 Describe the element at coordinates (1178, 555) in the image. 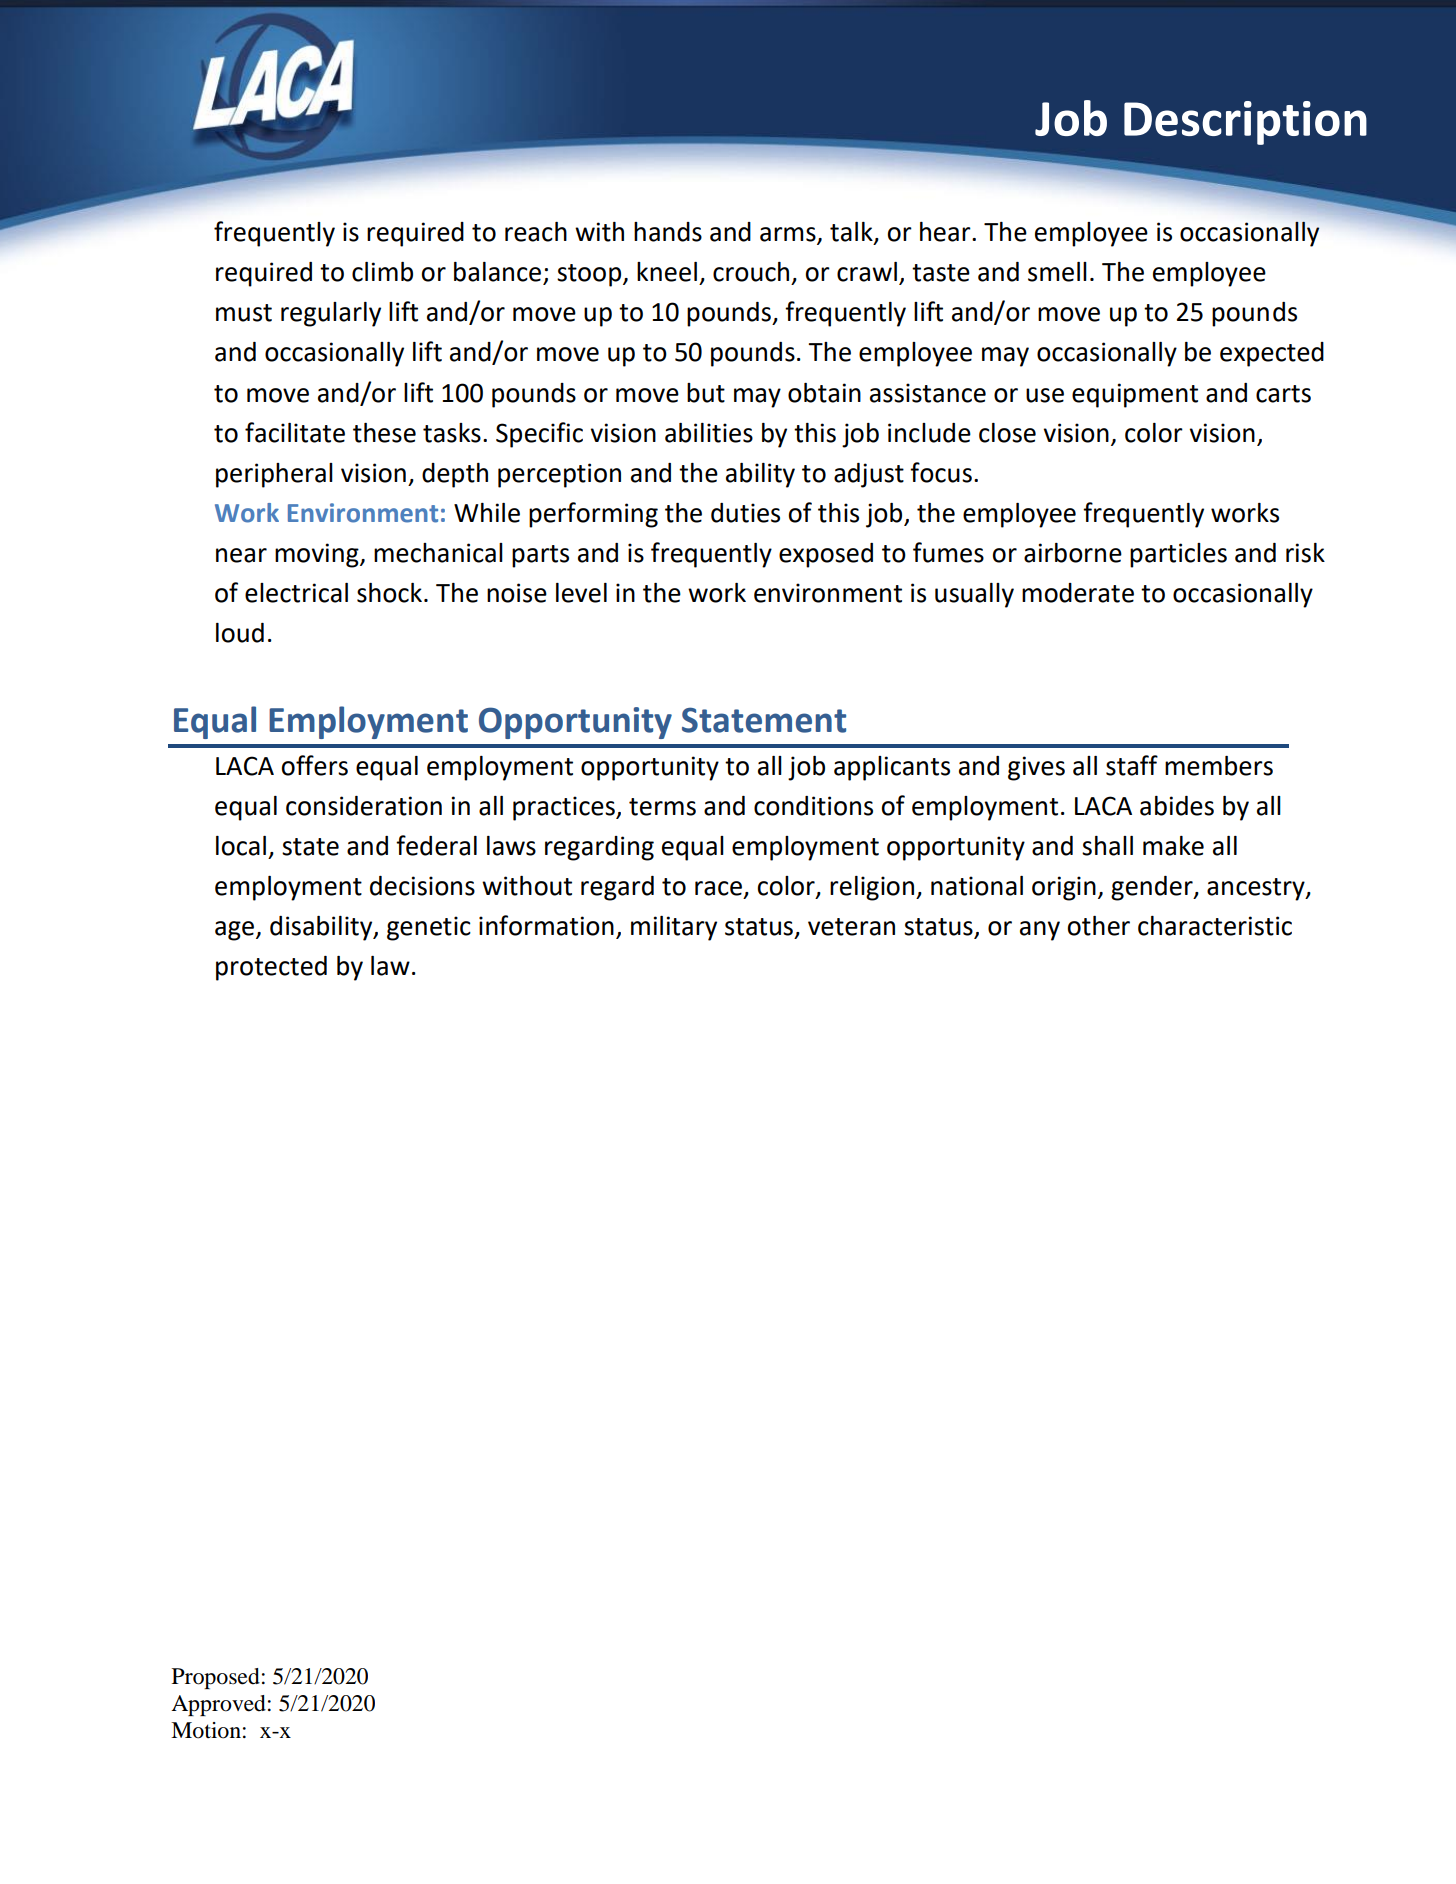

I see `particles` at that location.
